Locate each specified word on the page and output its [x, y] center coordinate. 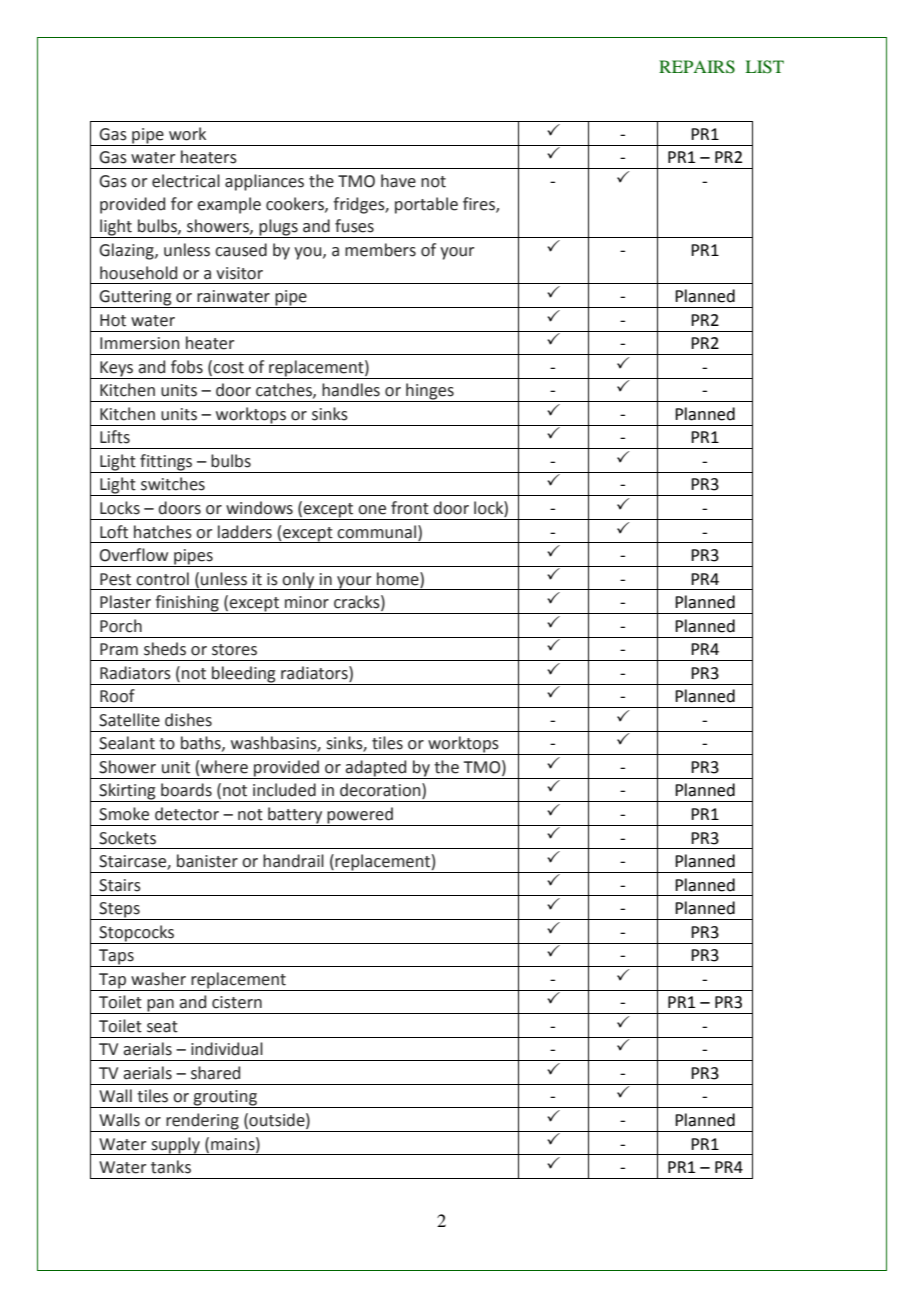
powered [360, 816]
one [372, 510]
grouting [225, 1099]
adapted [376, 769]
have [398, 181]
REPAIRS [697, 67]
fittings [166, 463]
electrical [186, 181]
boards [186, 790]
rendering [202, 1122]
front [410, 508]
